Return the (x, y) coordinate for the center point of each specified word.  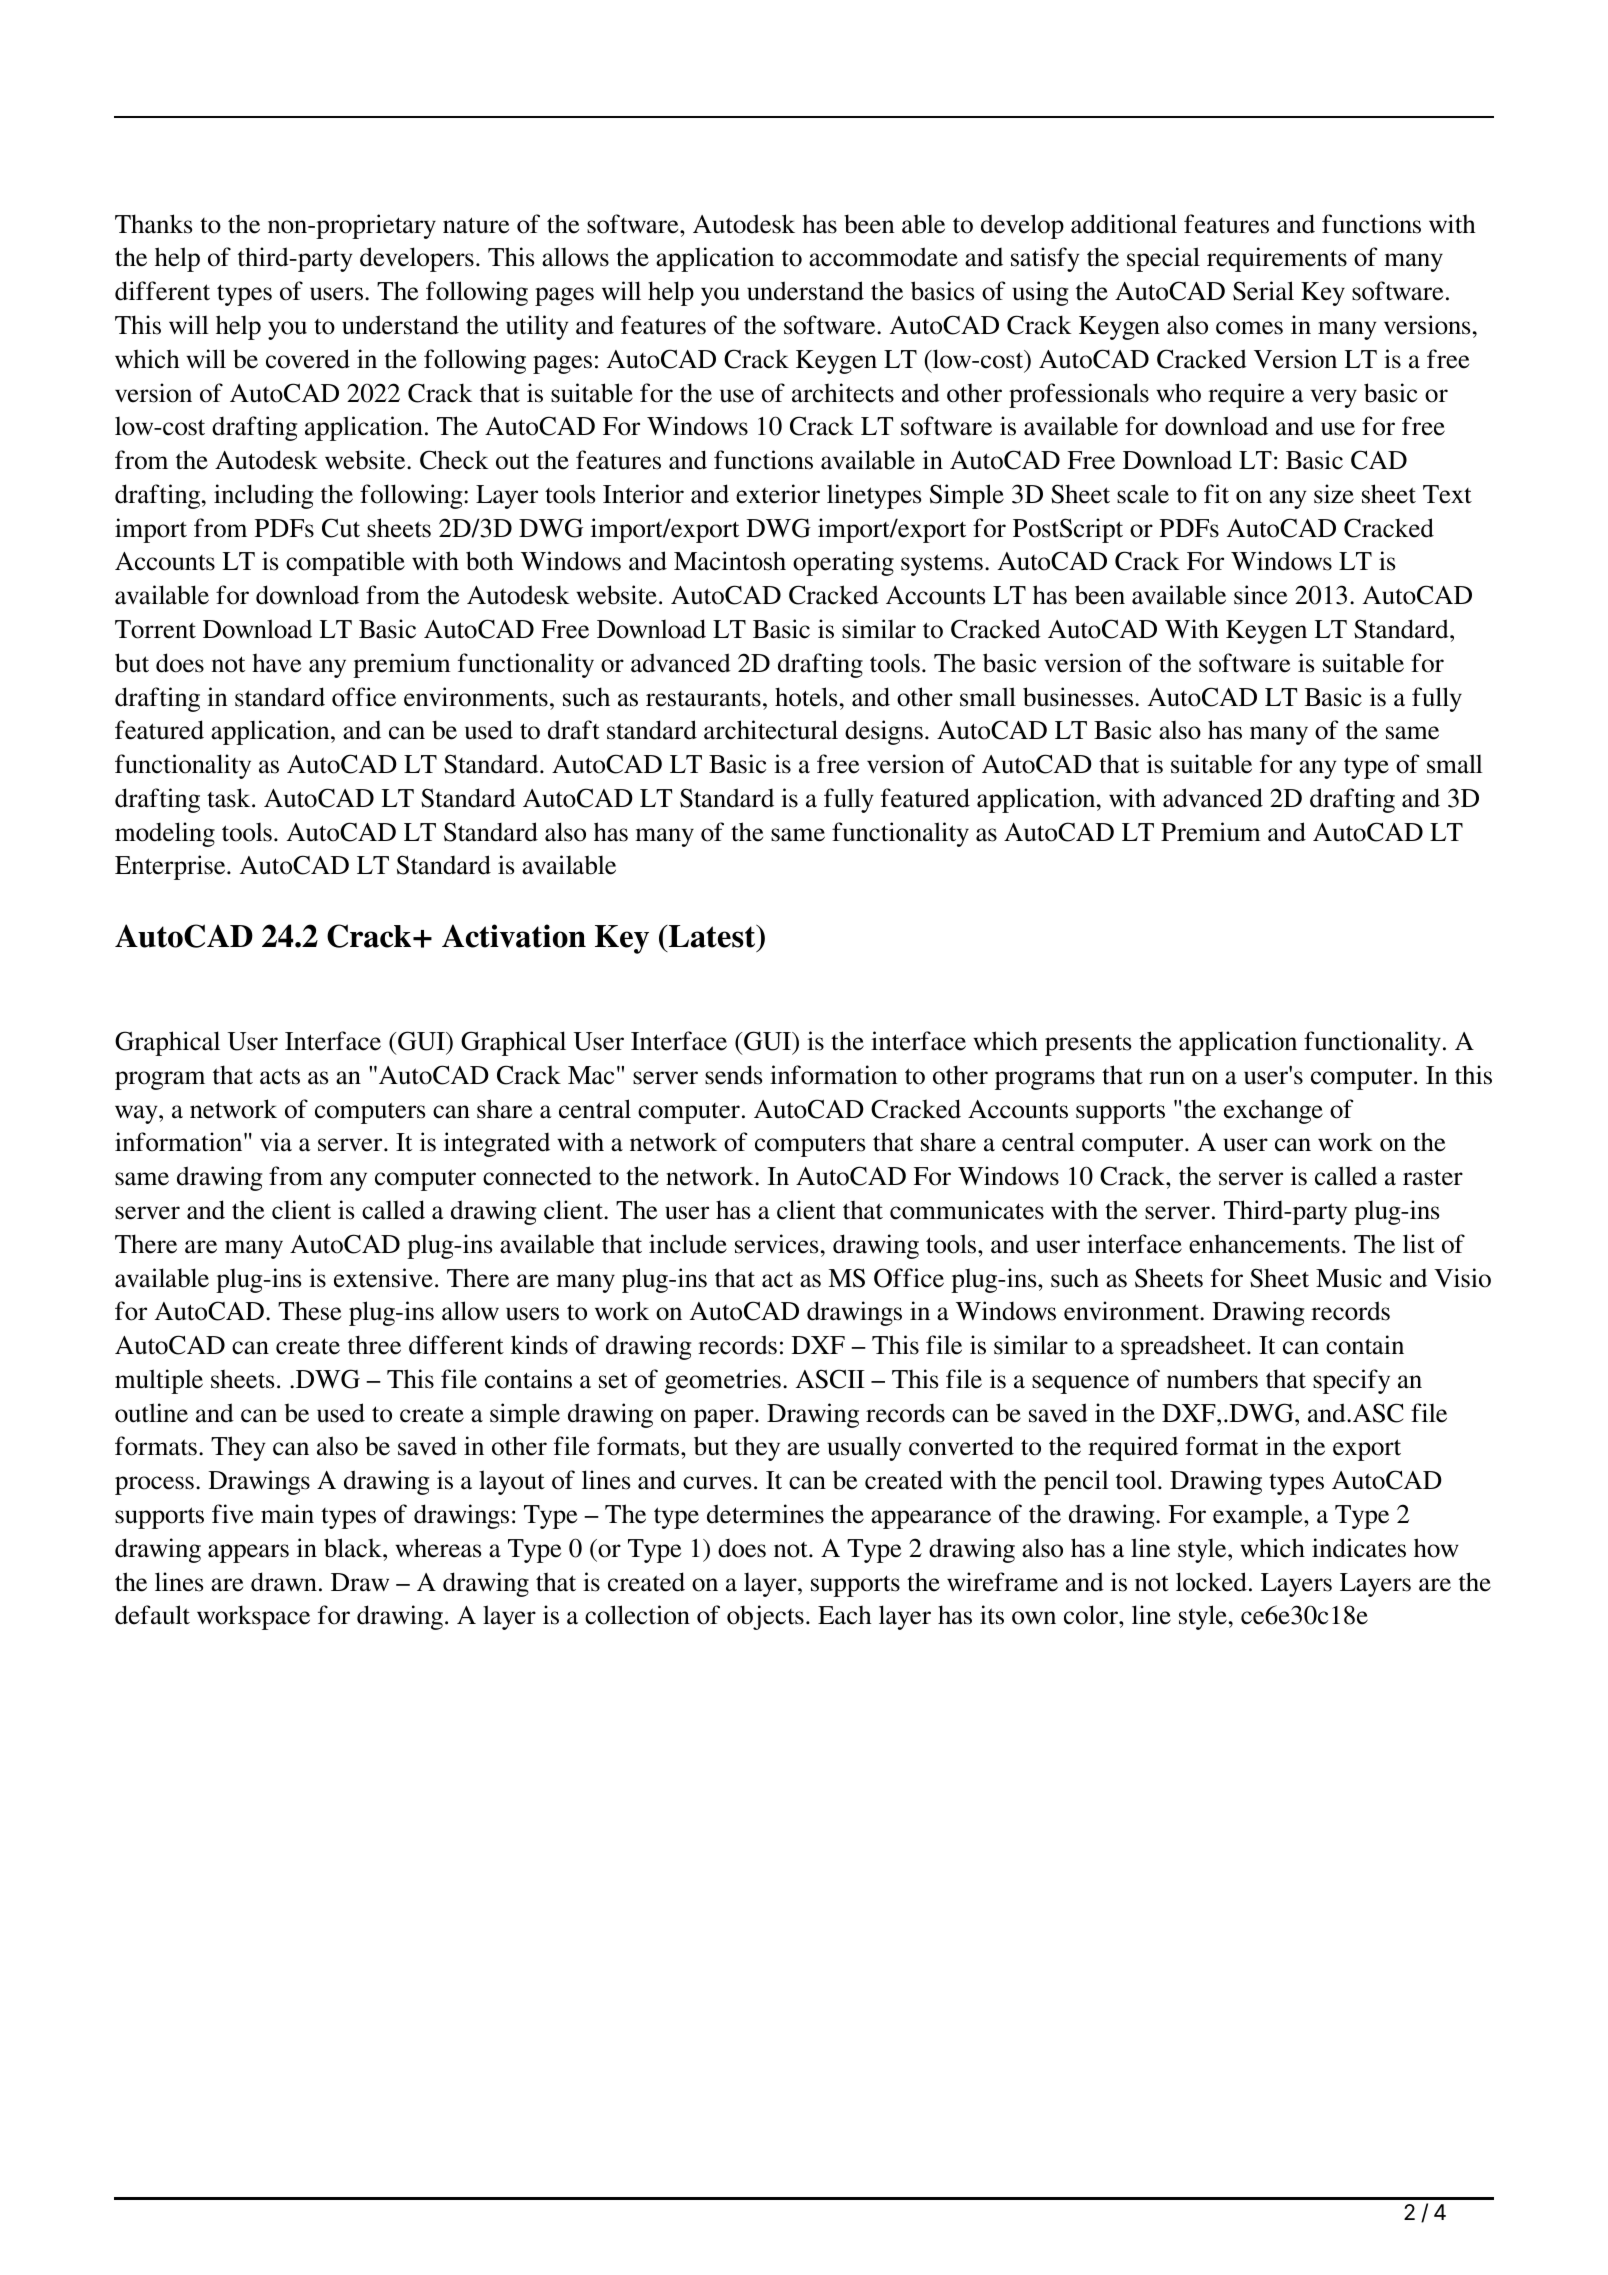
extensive (383, 1278)
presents (1088, 1045)
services (776, 1244)
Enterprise (171, 867)
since (1260, 595)
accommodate (883, 257)
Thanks (153, 224)
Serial (1263, 291)
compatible (345, 563)
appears (248, 1553)
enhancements (1264, 1244)
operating (843, 563)
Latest (712, 938)
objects (765, 1617)
